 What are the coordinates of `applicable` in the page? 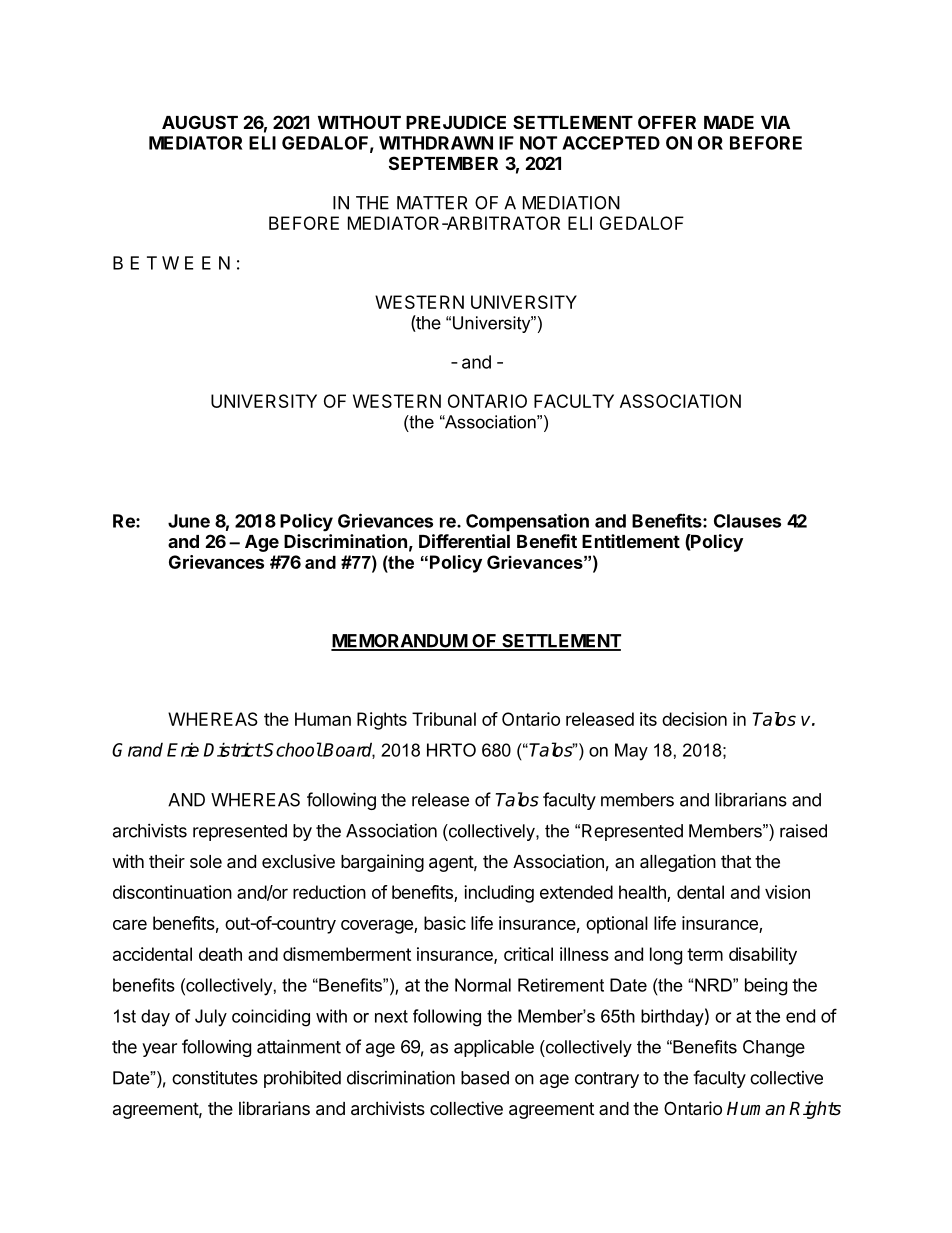 It's located at (494, 1048).
